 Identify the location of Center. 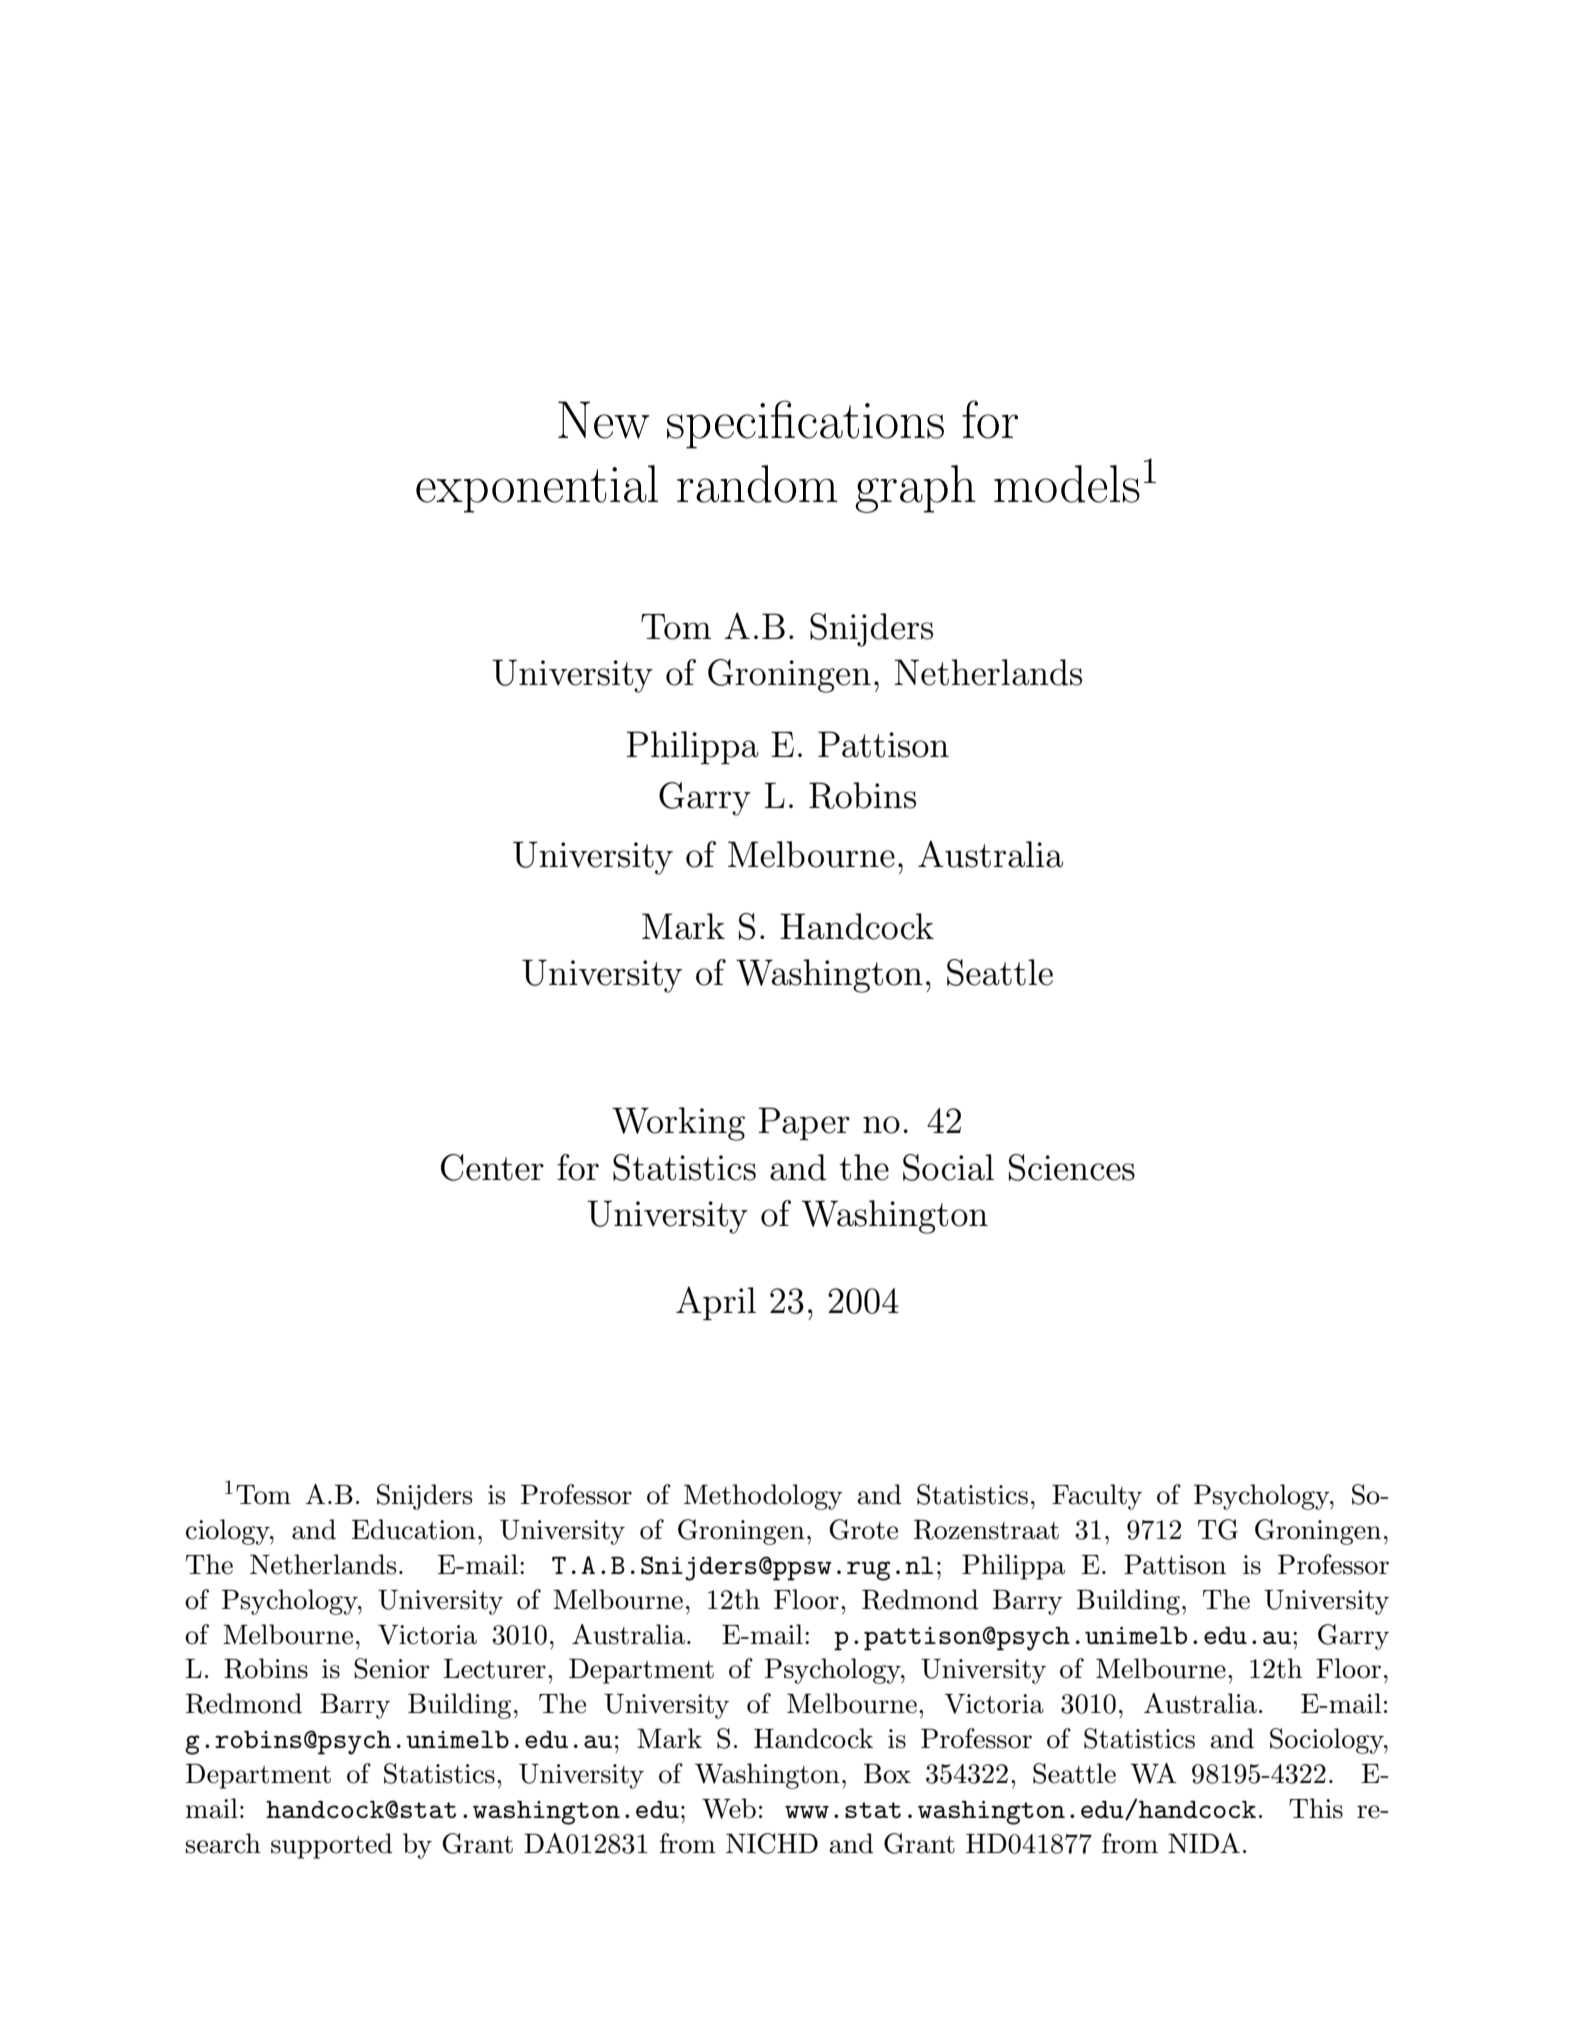
(492, 1167).
